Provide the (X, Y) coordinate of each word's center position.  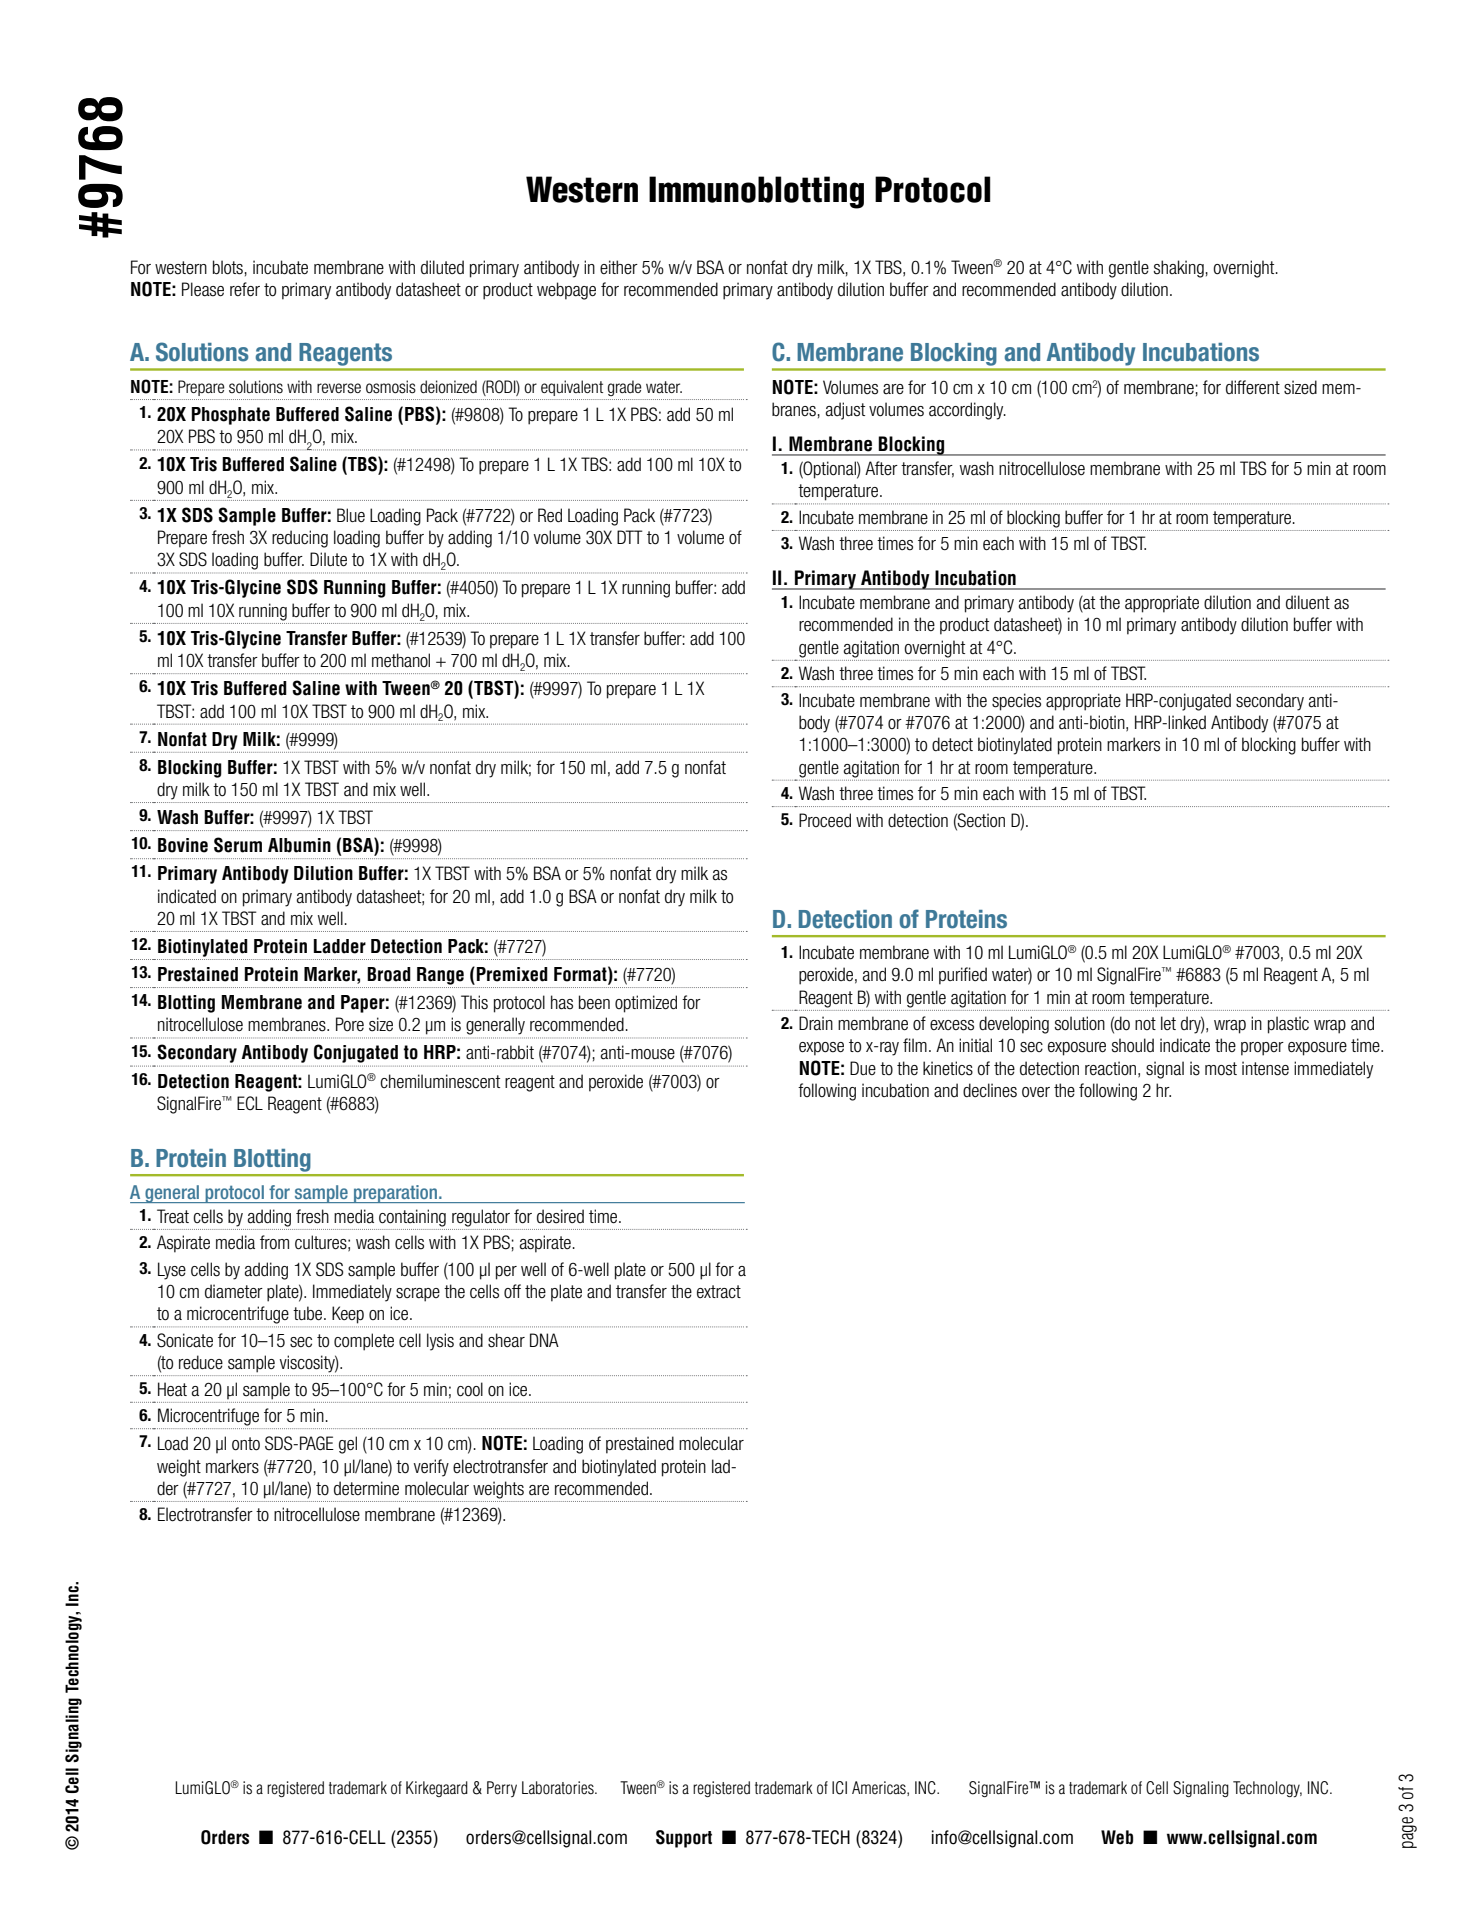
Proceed (825, 820)
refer (245, 289)
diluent (1308, 602)
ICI (839, 1788)
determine (366, 1488)
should (1133, 1045)
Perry (502, 1789)
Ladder (340, 946)
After (881, 468)
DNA (544, 1340)
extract (719, 1292)
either (619, 267)
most (1221, 1069)
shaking (1179, 269)
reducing (300, 539)
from (274, 1242)
